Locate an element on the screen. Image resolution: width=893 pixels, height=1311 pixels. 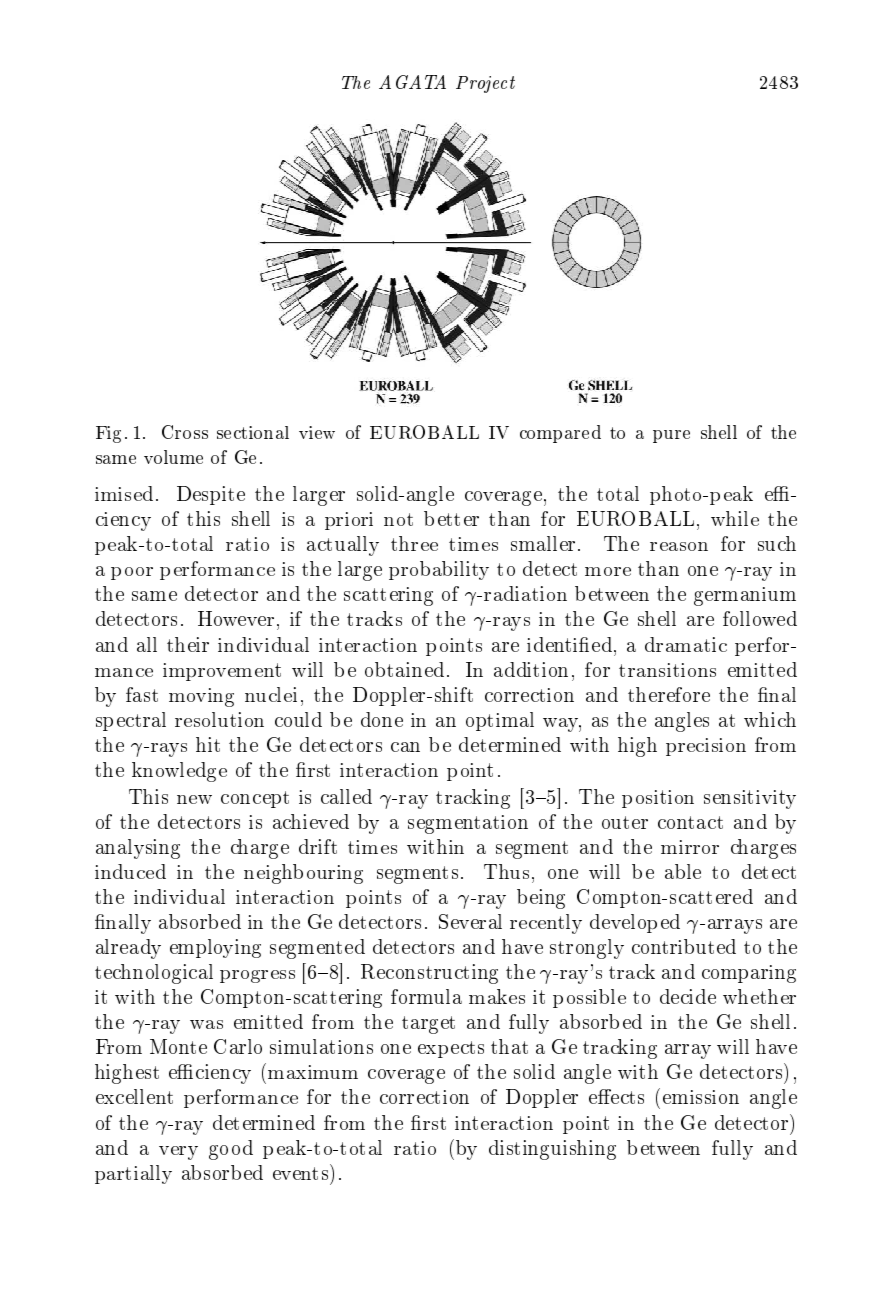
therefore is located at coordinates (669, 694).
